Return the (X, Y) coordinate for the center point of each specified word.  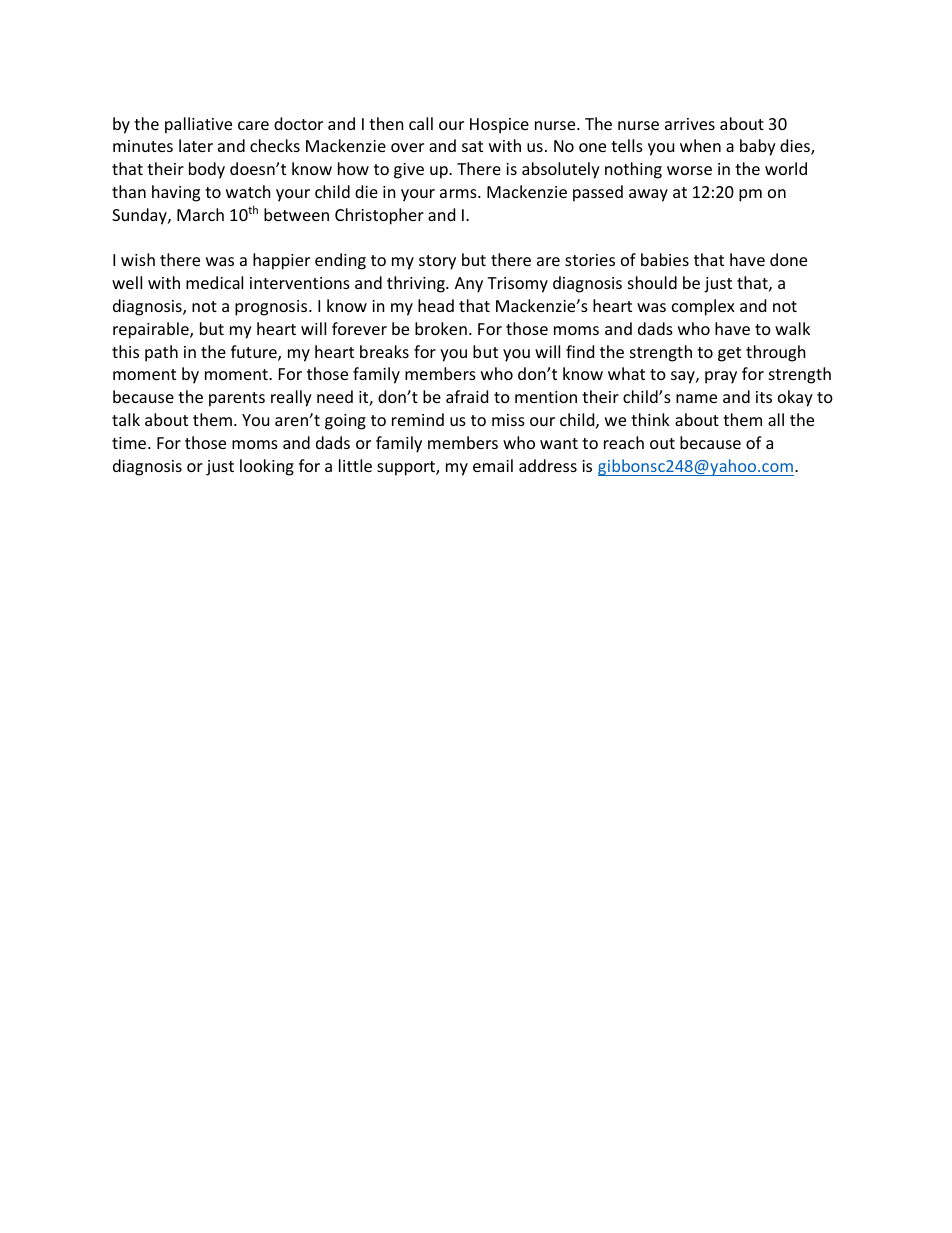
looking (267, 467)
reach (624, 442)
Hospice (499, 126)
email (493, 465)
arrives (690, 124)
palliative (198, 125)
